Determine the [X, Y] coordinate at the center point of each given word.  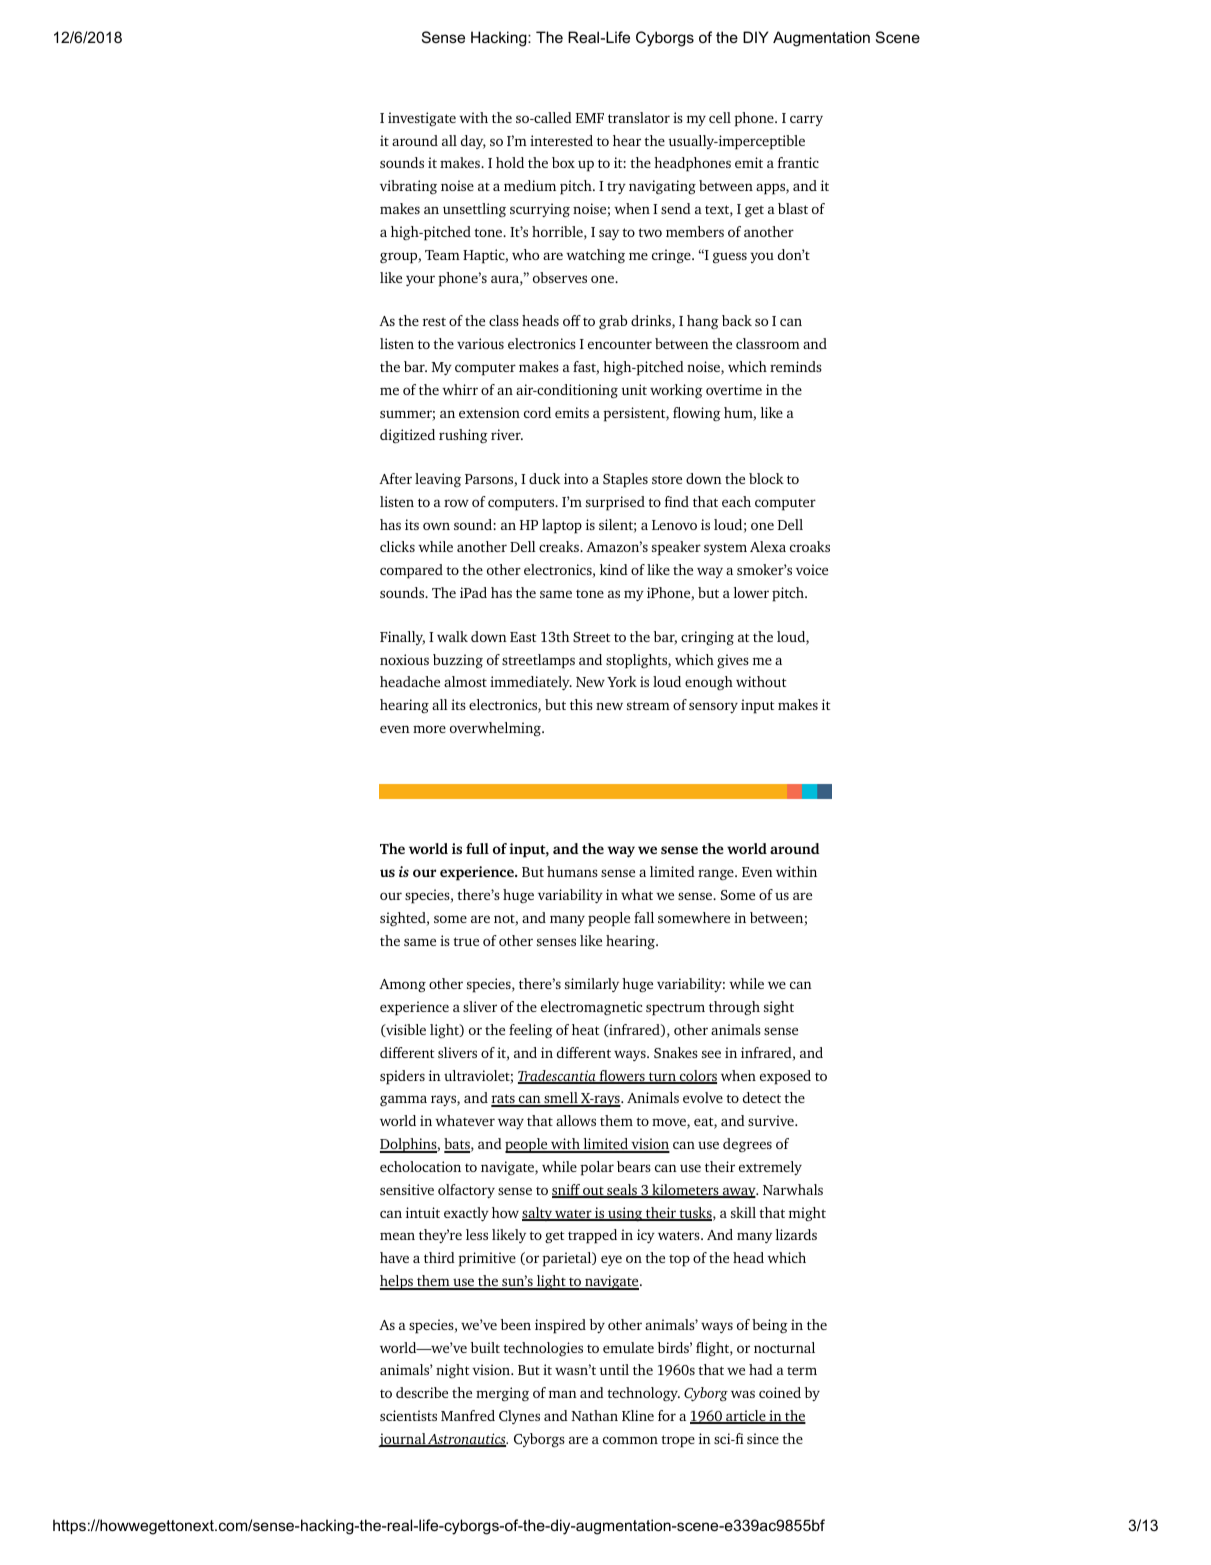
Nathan [594, 1415]
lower [751, 592]
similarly [592, 985]
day [473, 142]
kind [614, 569]
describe [422, 1392]
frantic [798, 162]
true [466, 941]
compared [411, 571]
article [746, 1417]
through [734, 1008]
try [616, 188]
